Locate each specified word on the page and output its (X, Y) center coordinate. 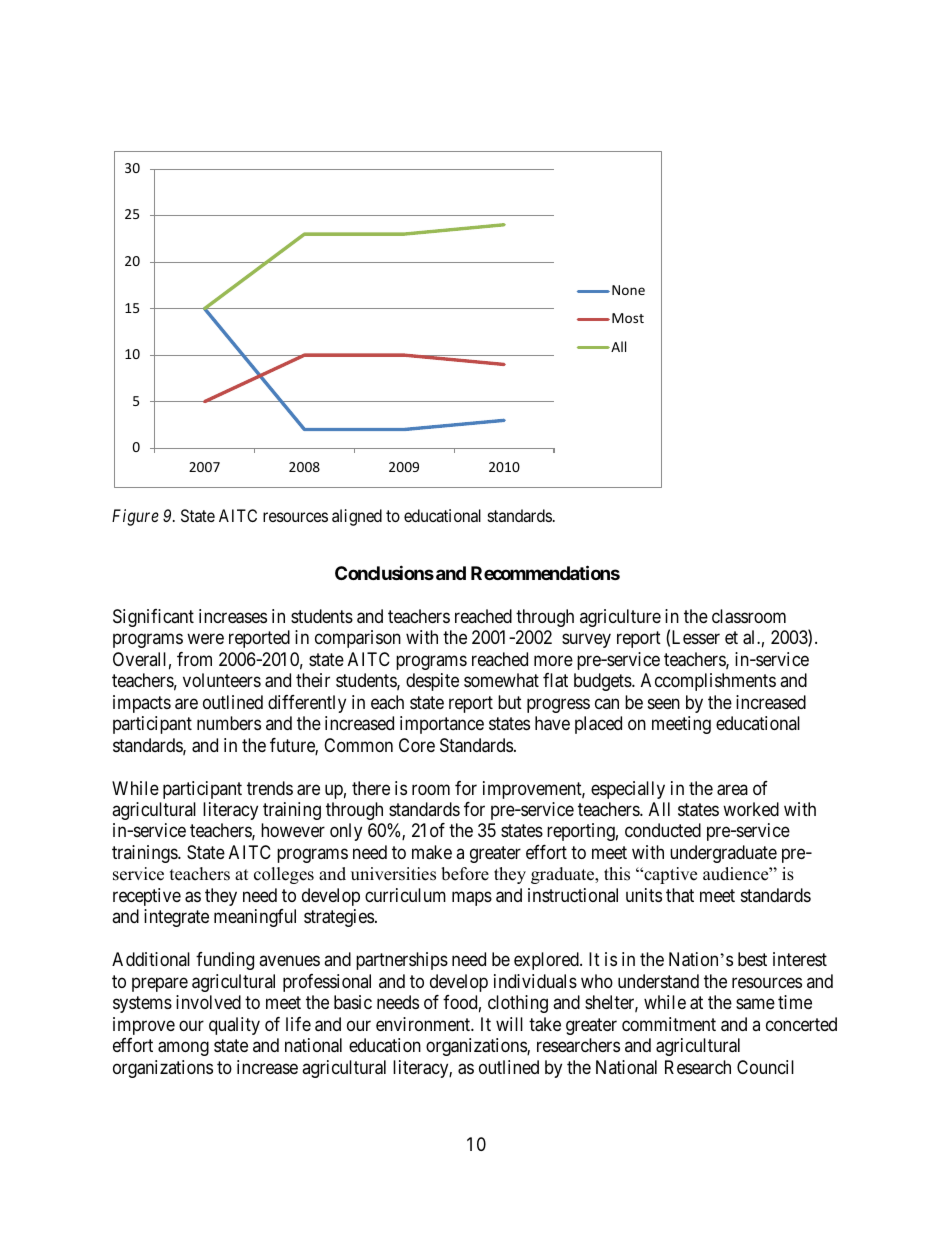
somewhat (501, 680)
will (509, 1024)
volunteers (222, 680)
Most (628, 318)
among (183, 1049)
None (628, 290)
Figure (135, 517)
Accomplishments (708, 682)
